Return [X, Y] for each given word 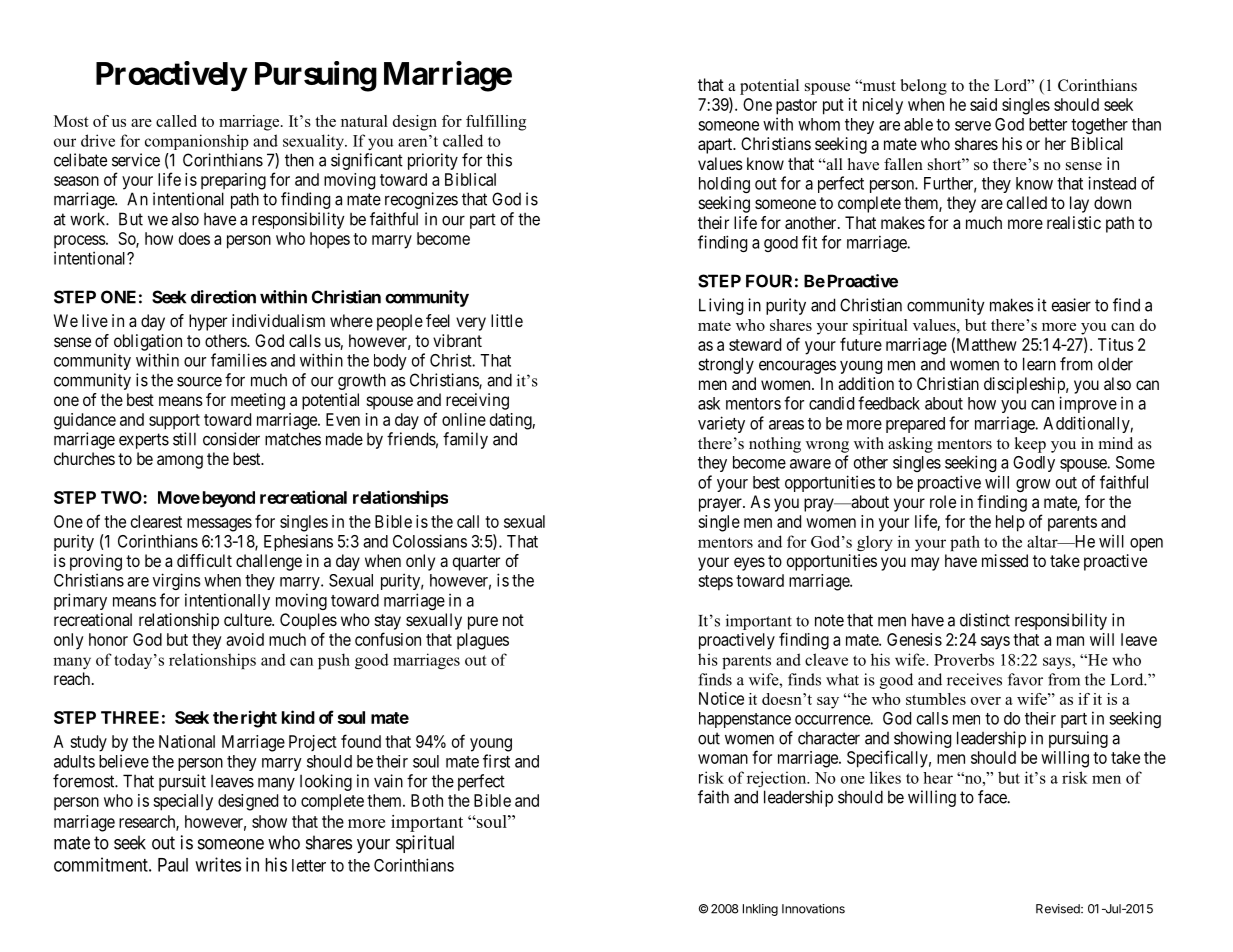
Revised [1059, 909]
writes [218, 864]
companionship [197, 142]
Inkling [760, 910]
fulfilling [496, 123]
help [1010, 523]
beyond [229, 499]
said [983, 104]
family [465, 440]
